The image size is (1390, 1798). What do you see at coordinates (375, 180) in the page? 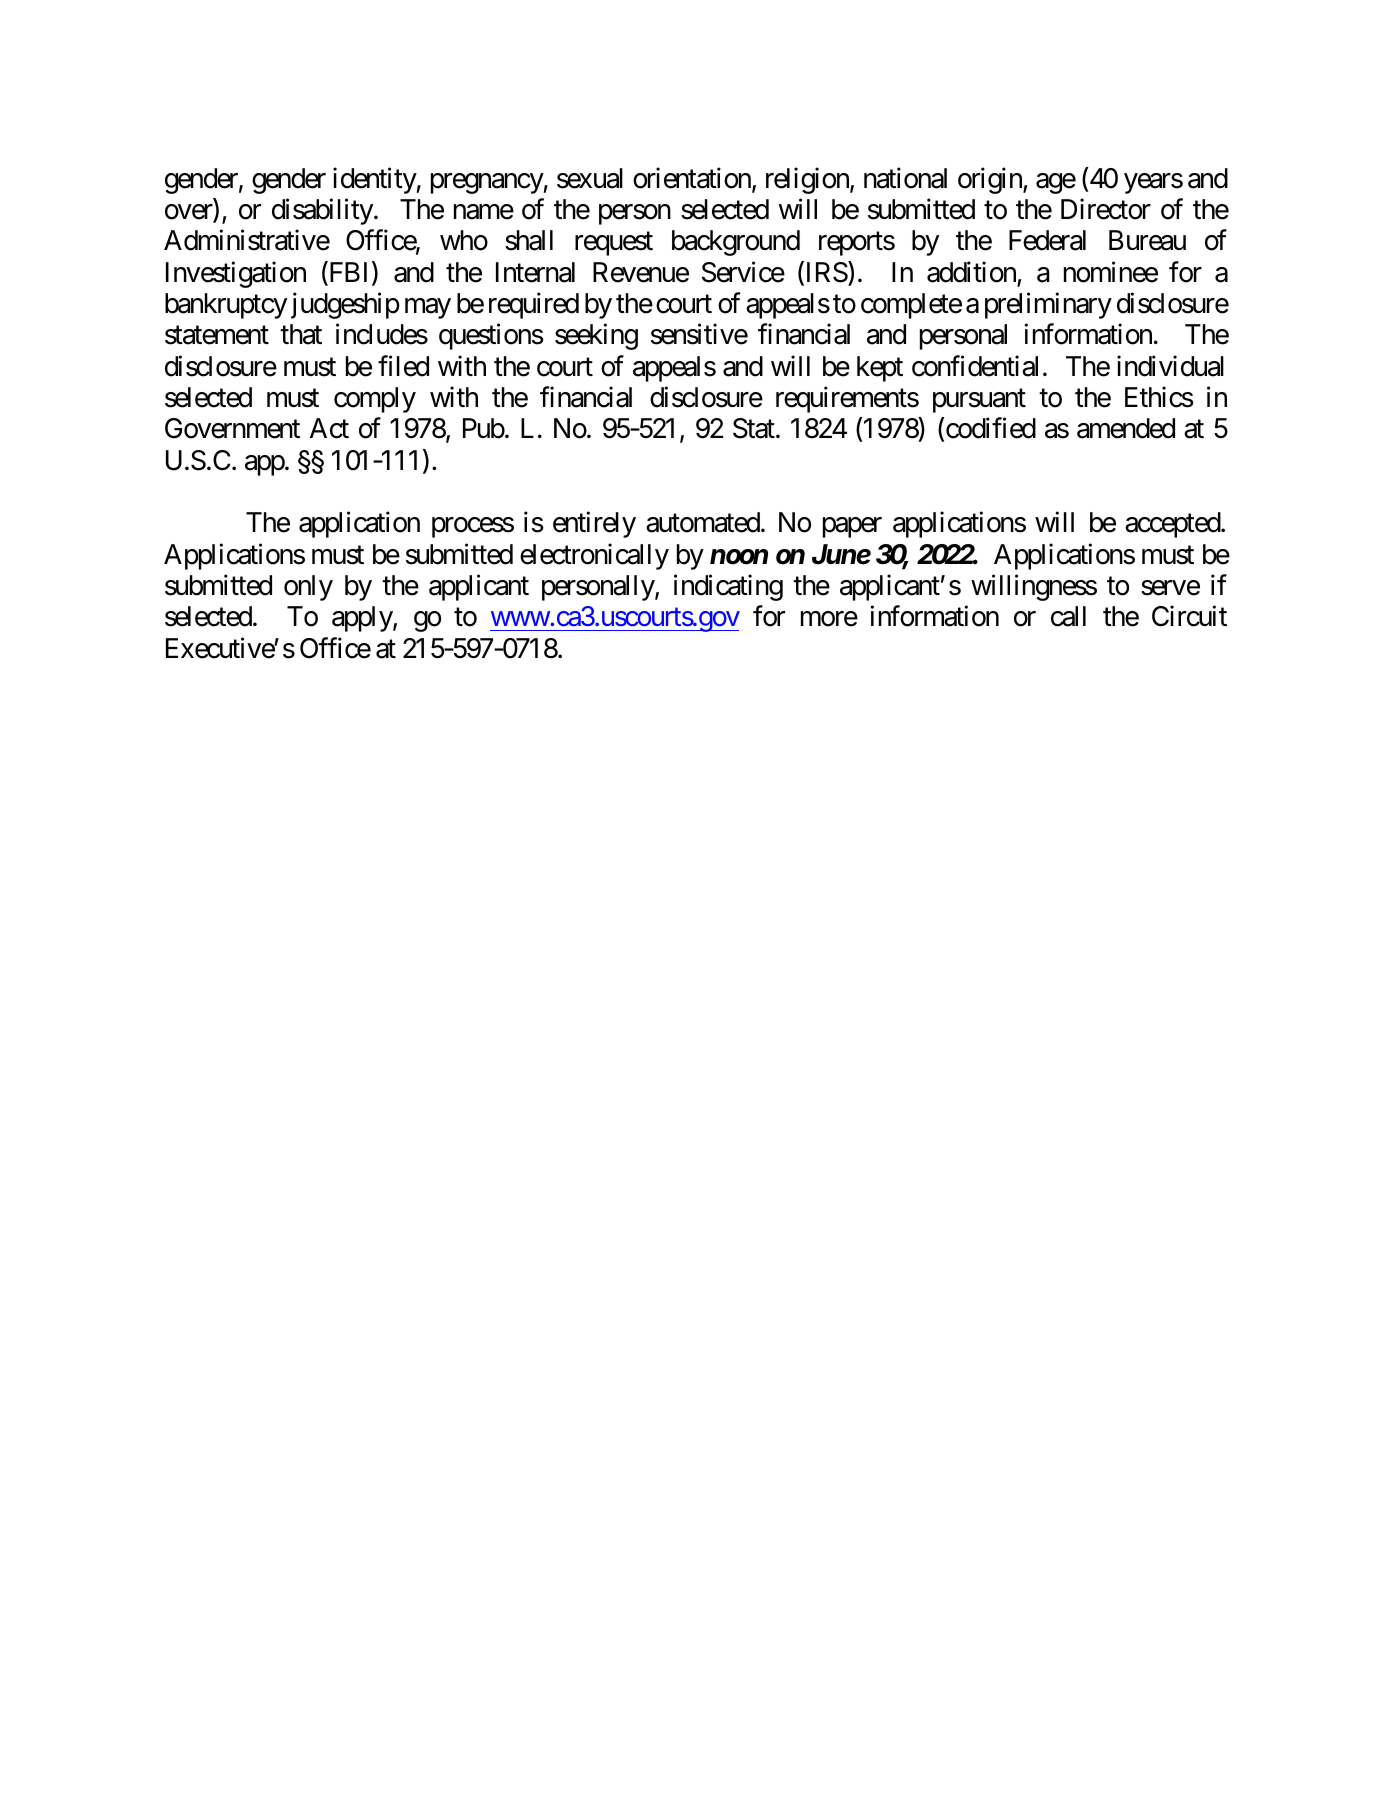
I see `identity` at bounding box center [375, 180].
